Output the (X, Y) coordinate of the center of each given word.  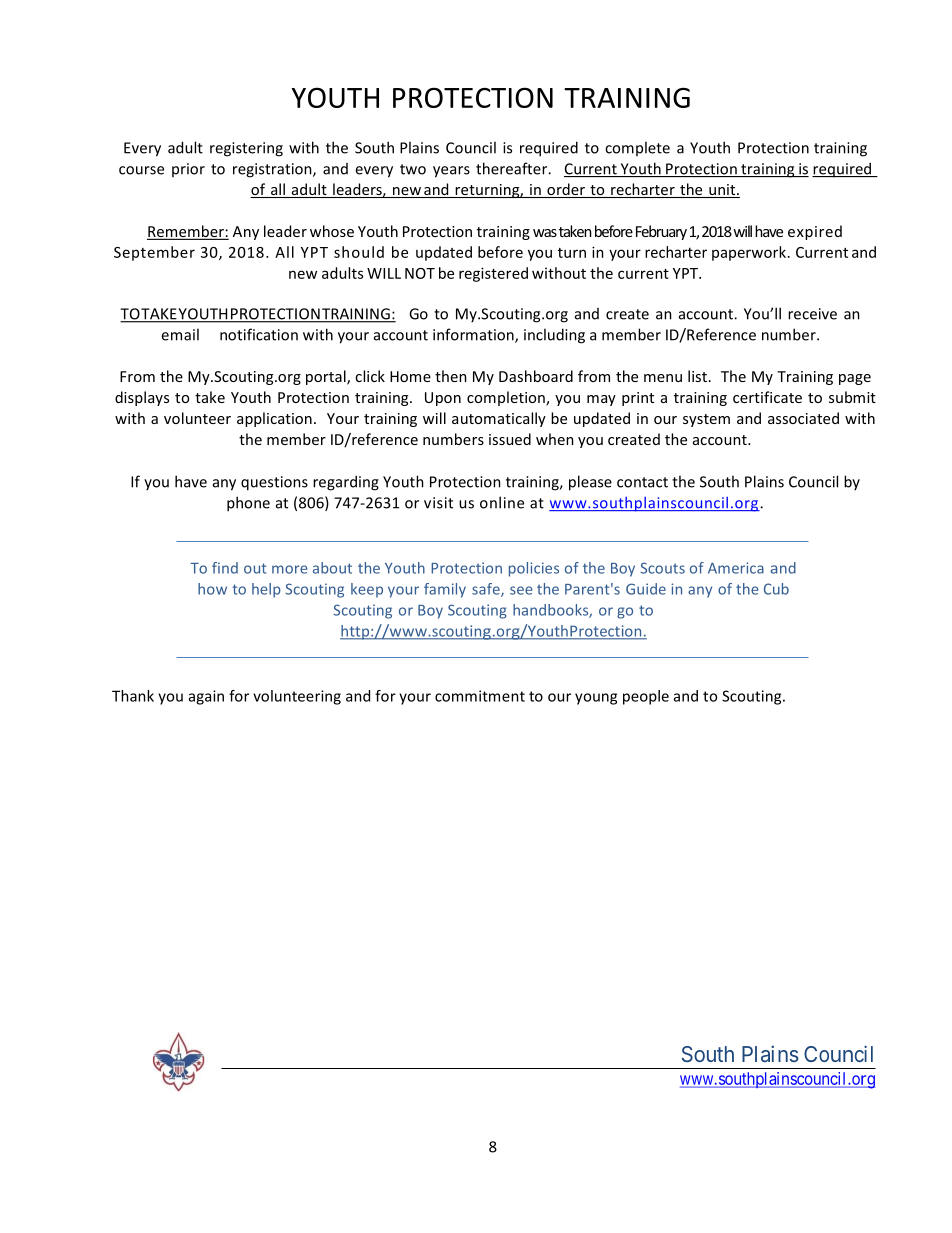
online (502, 502)
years (451, 172)
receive (812, 314)
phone (248, 504)
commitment (480, 696)
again (206, 697)
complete (637, 148)
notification (259, 334)
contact (642, 482)
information (474, 335)
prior (188, 170)
